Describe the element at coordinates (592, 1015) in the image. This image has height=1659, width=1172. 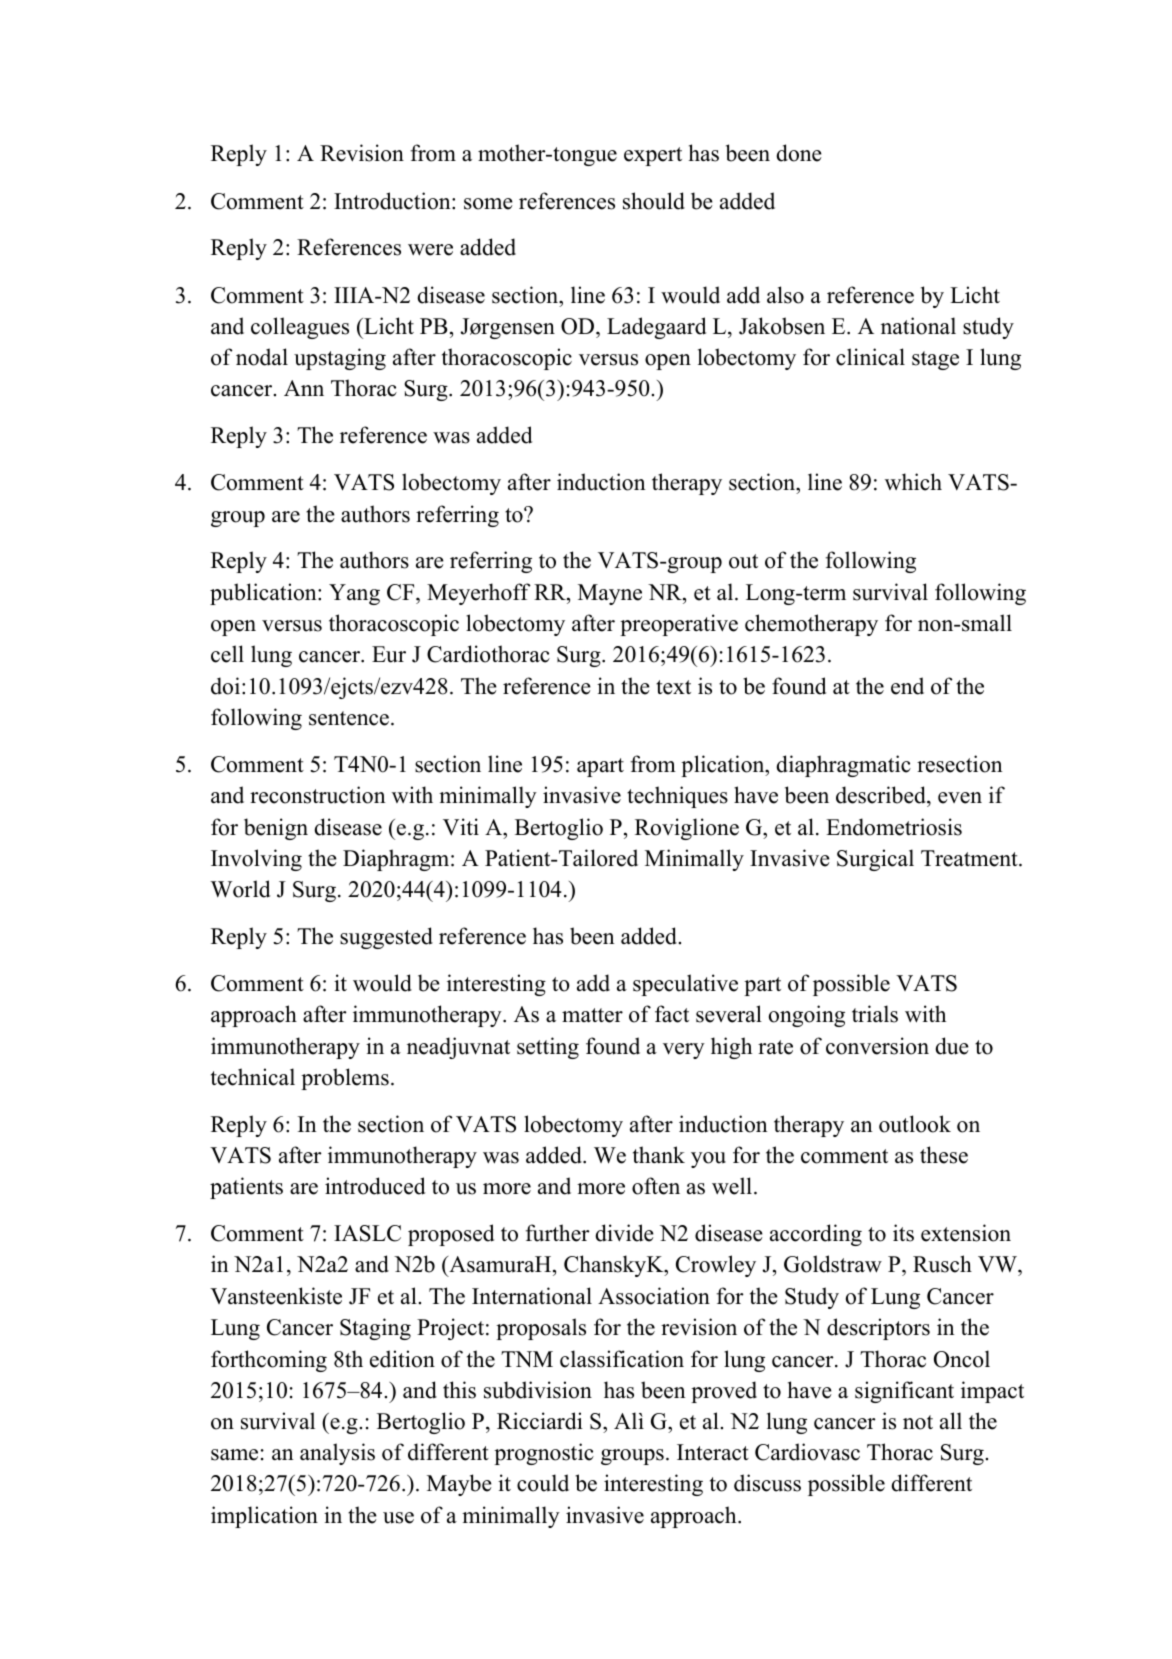
I see `matter` at that location.
